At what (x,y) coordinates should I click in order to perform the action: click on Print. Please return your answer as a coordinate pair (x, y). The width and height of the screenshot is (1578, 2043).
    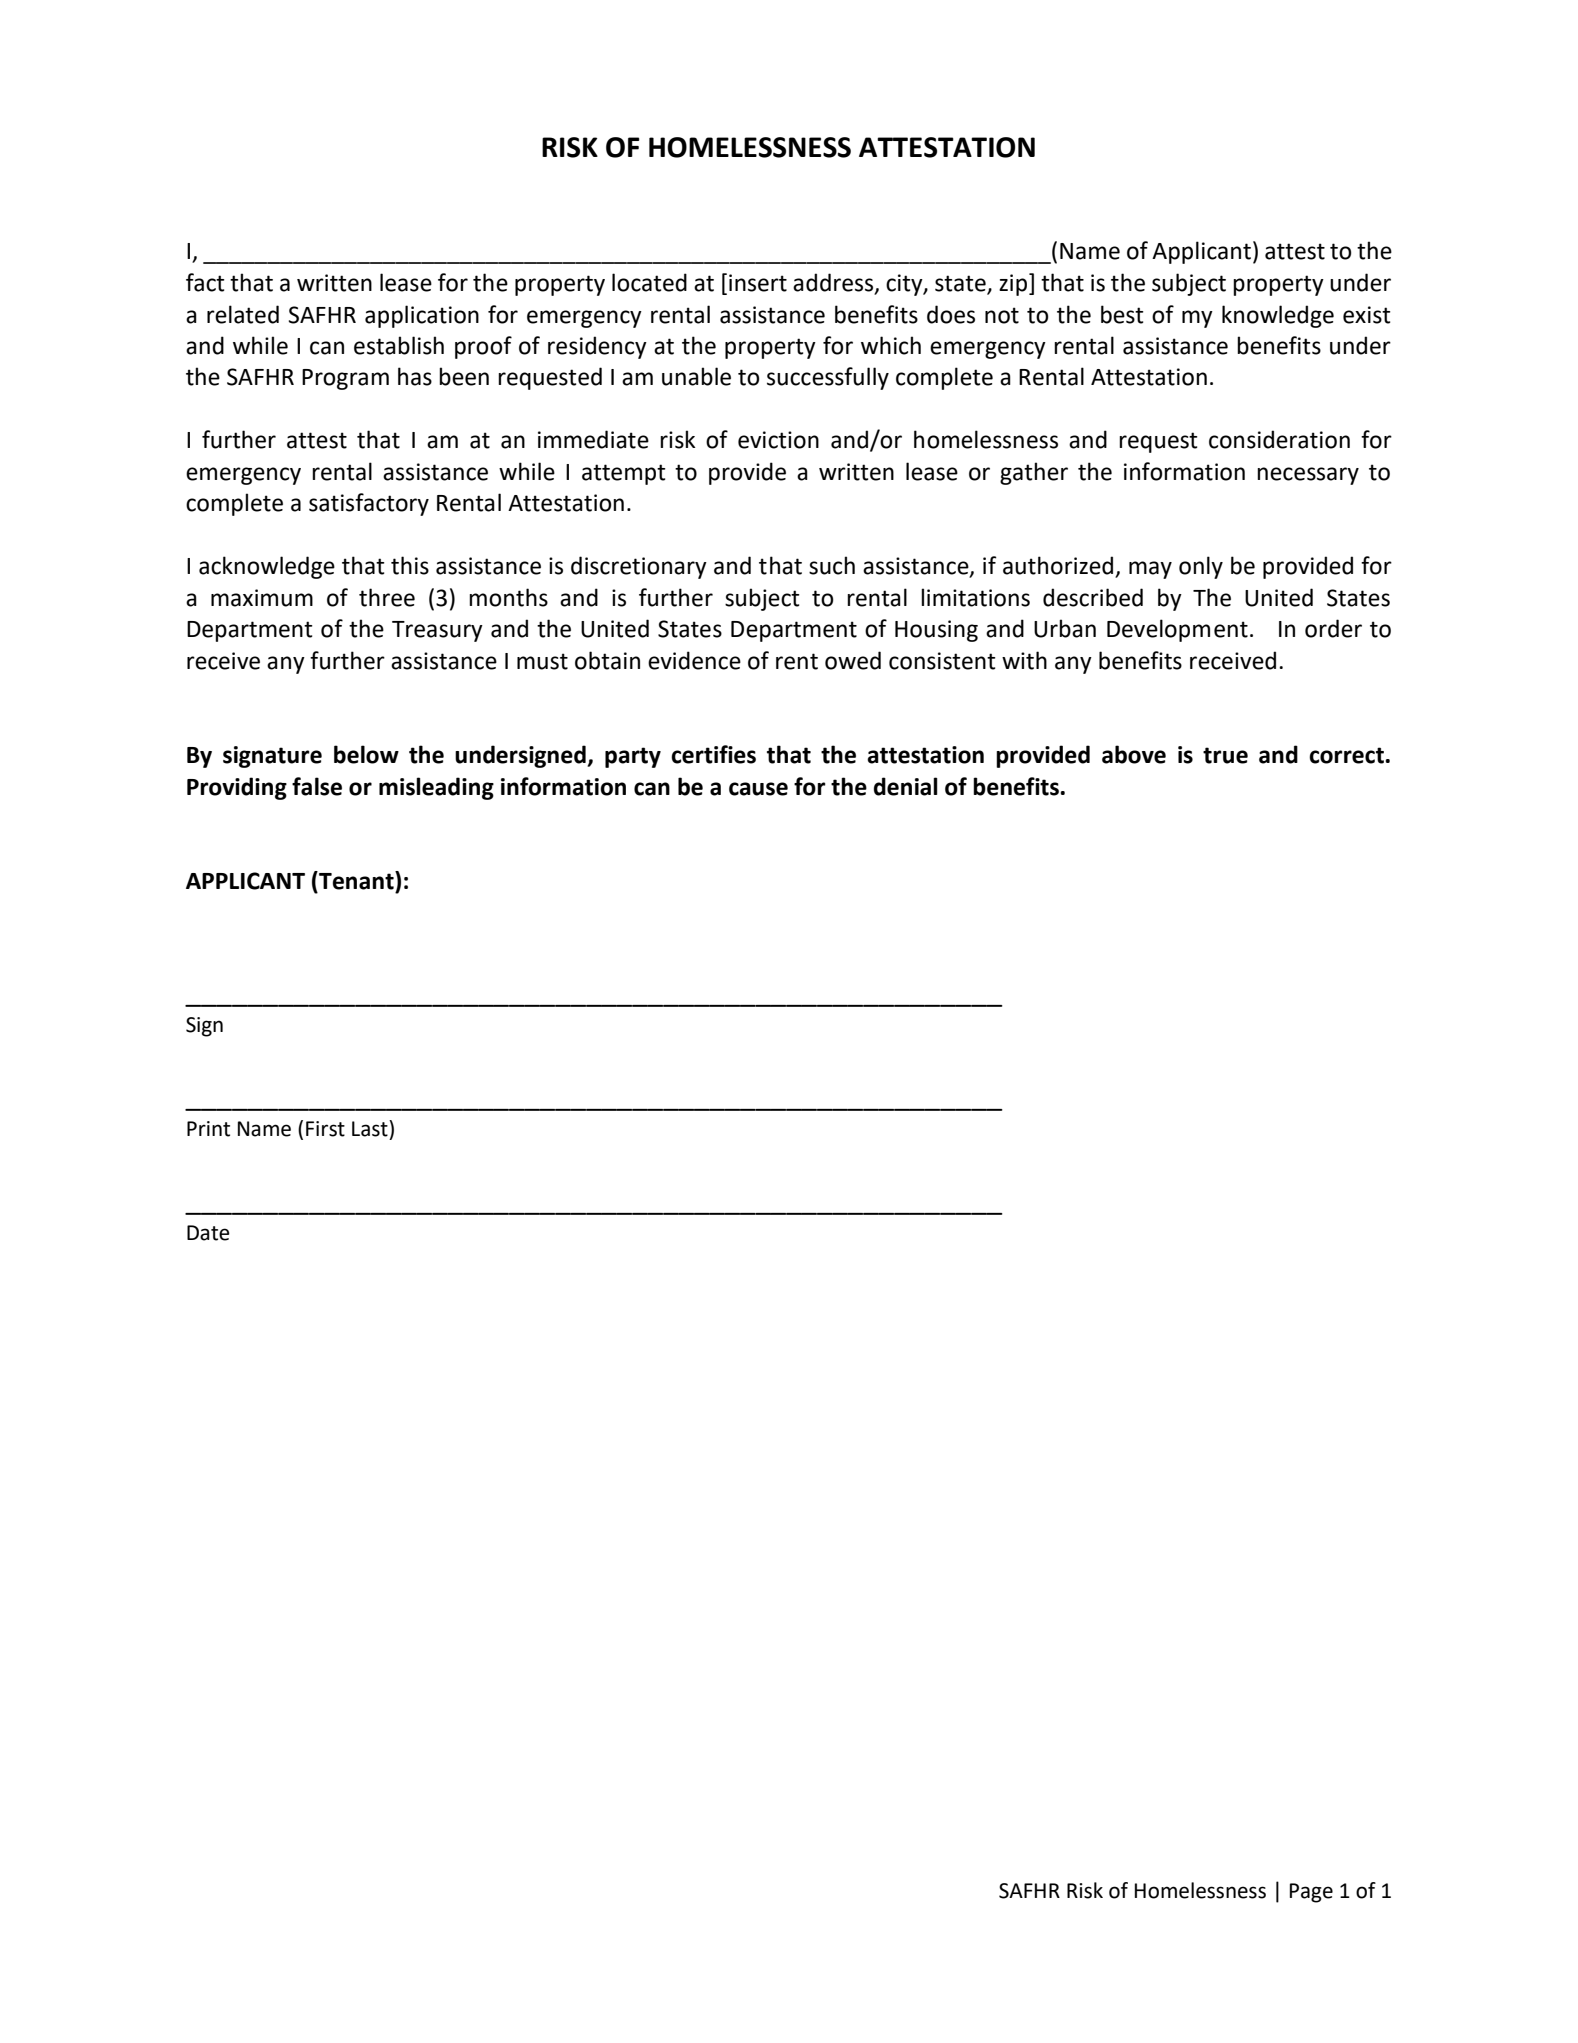
    Looking at the image, I should click on (208, 1129).
